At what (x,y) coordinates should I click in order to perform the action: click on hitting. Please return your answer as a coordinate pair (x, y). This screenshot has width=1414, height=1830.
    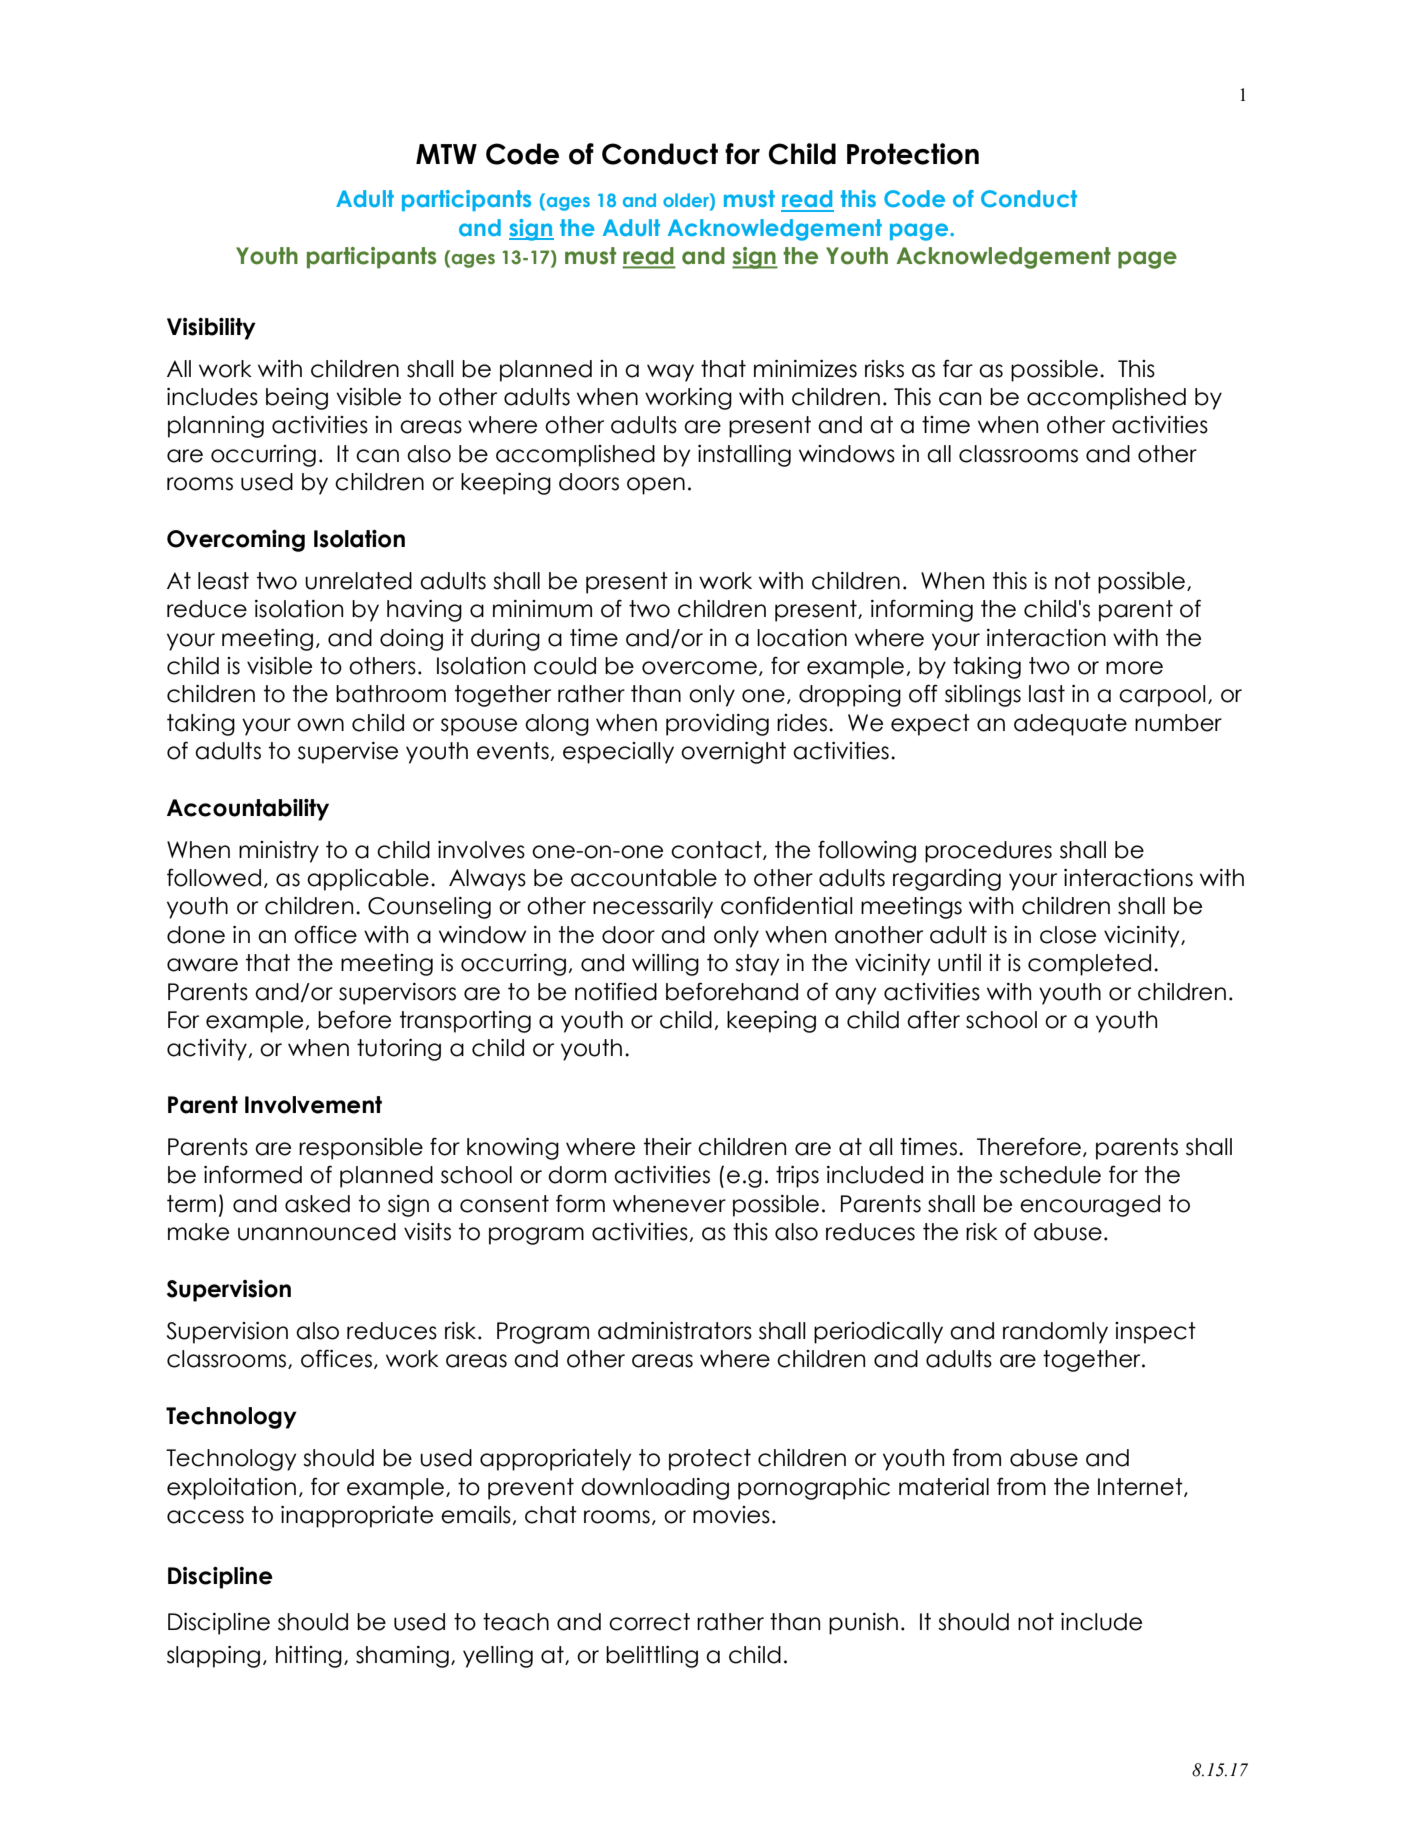
    Looking at the image, I should click on (309, 1657).
